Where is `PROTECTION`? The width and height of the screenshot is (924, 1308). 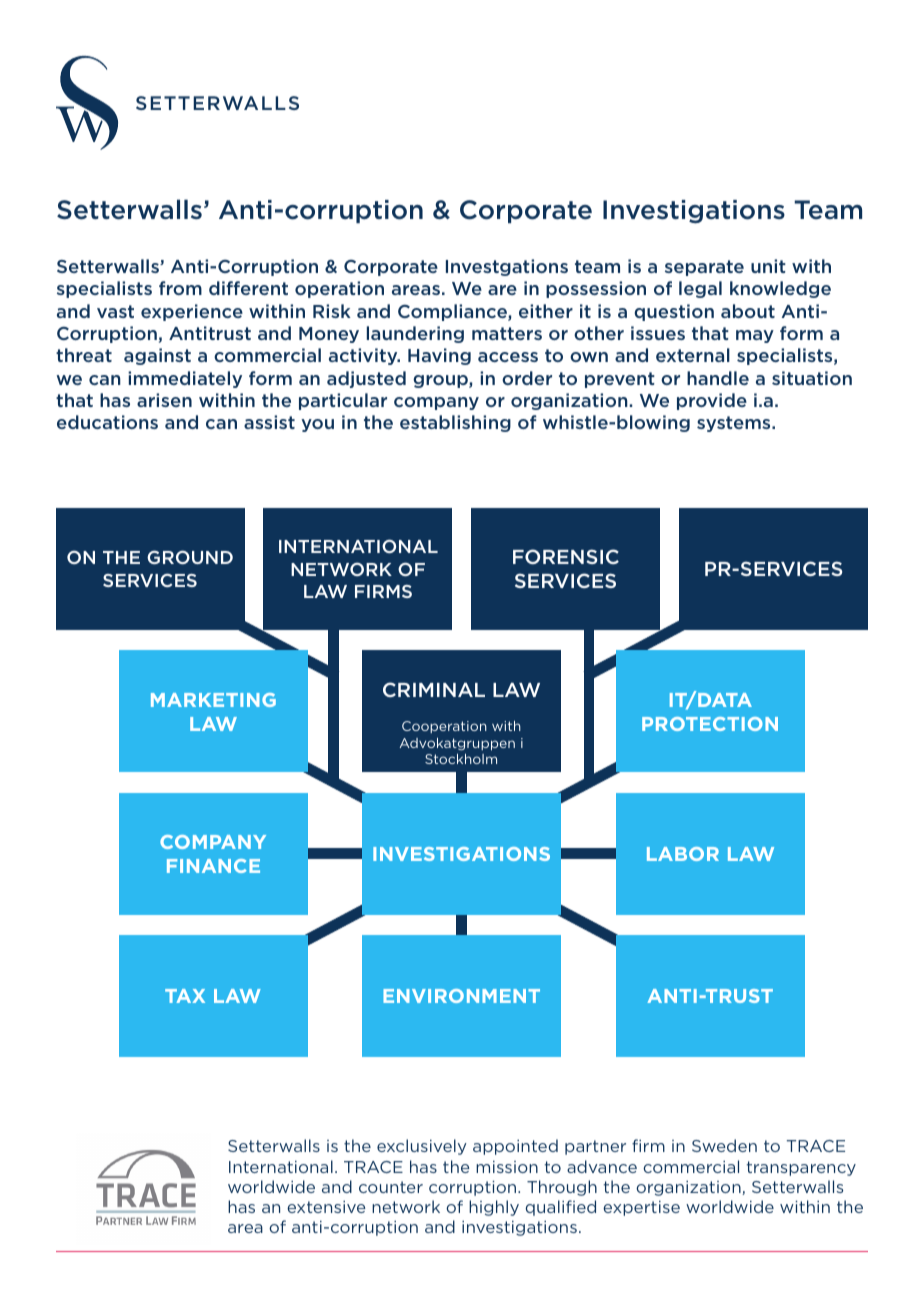
PROTECTION is located at coordinates (710, 724).
